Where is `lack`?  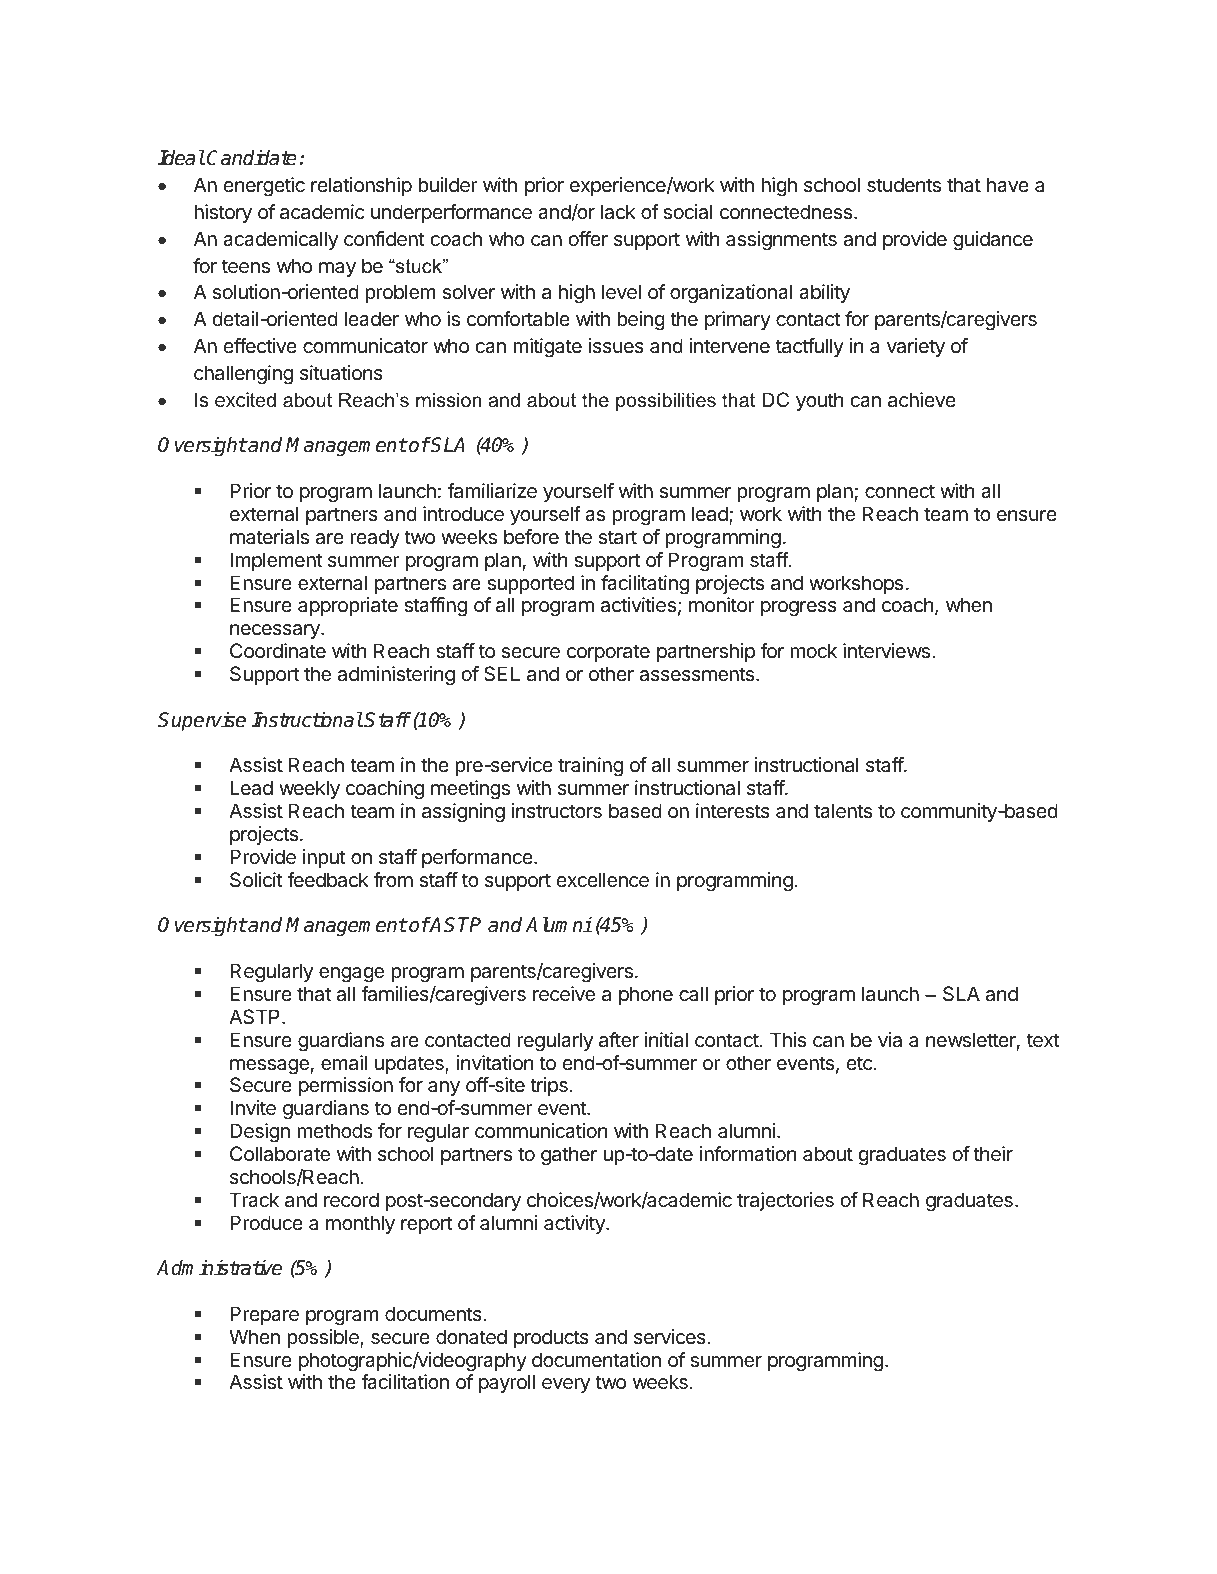
lack is located at coordinates (618, 212).
